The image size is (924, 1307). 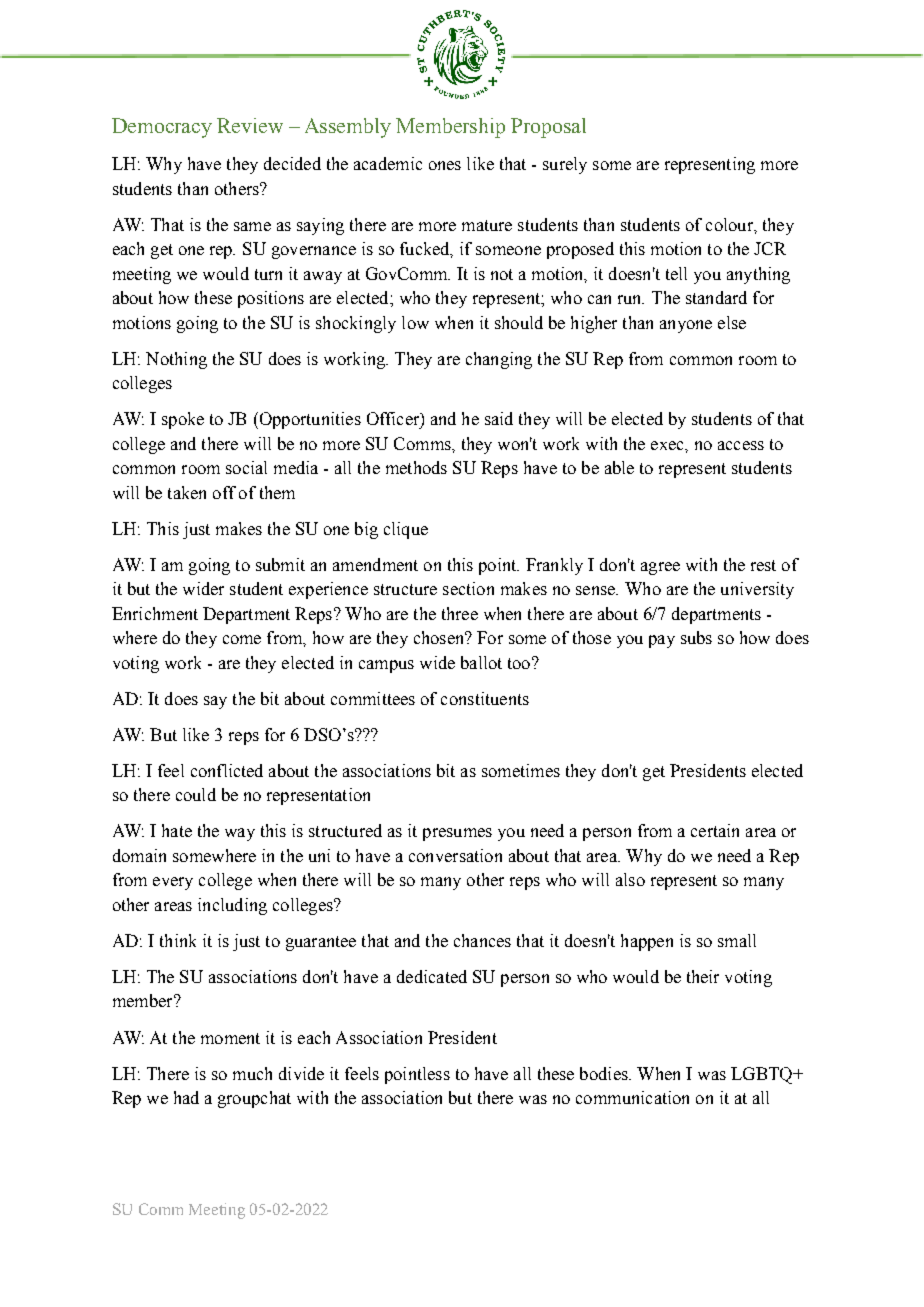 What do you see at coordinates (730, 224) in the page?
I see `colour` at bounding box center [730, 224].
